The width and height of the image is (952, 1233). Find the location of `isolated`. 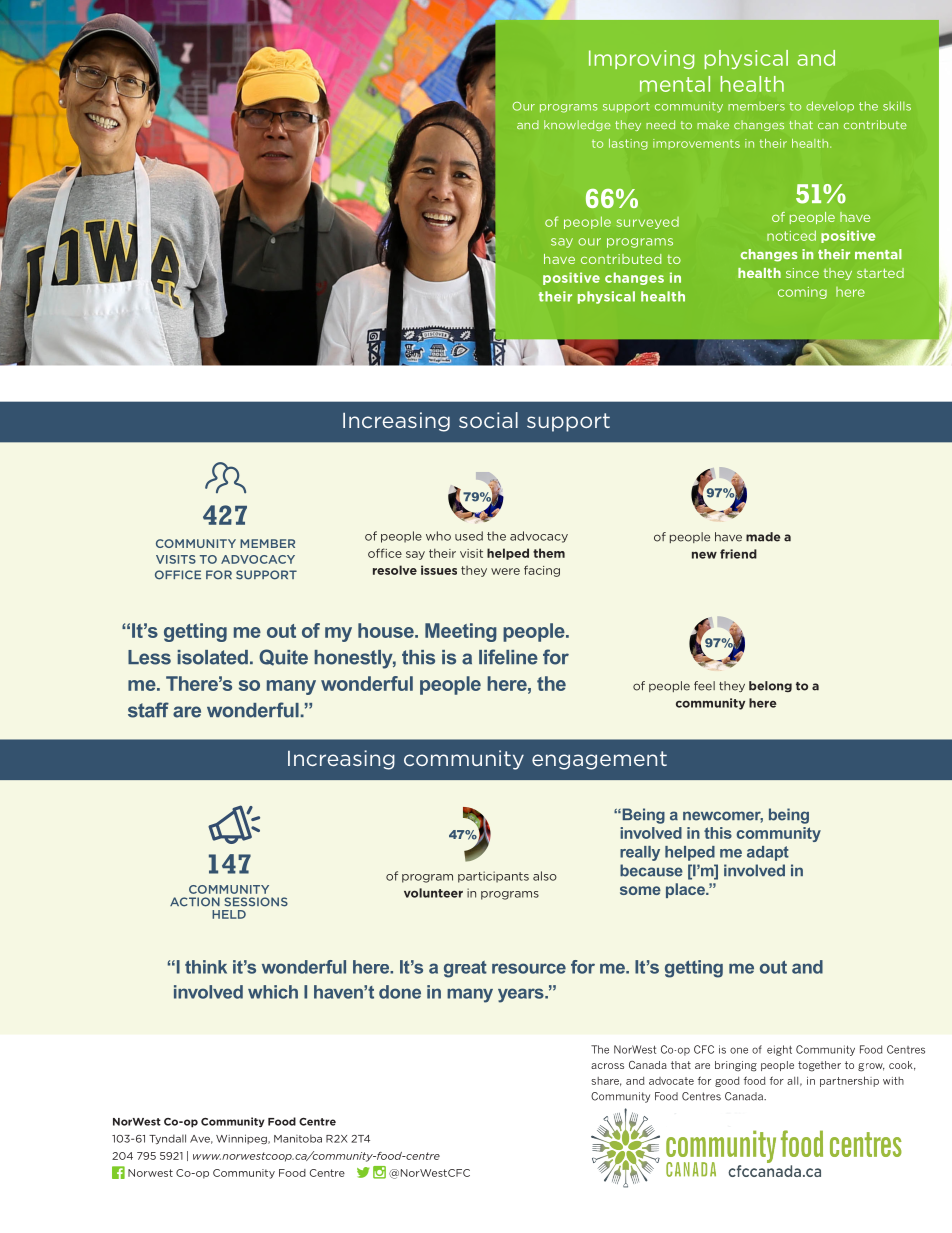

isolated is located at coordinates (213, 657).
